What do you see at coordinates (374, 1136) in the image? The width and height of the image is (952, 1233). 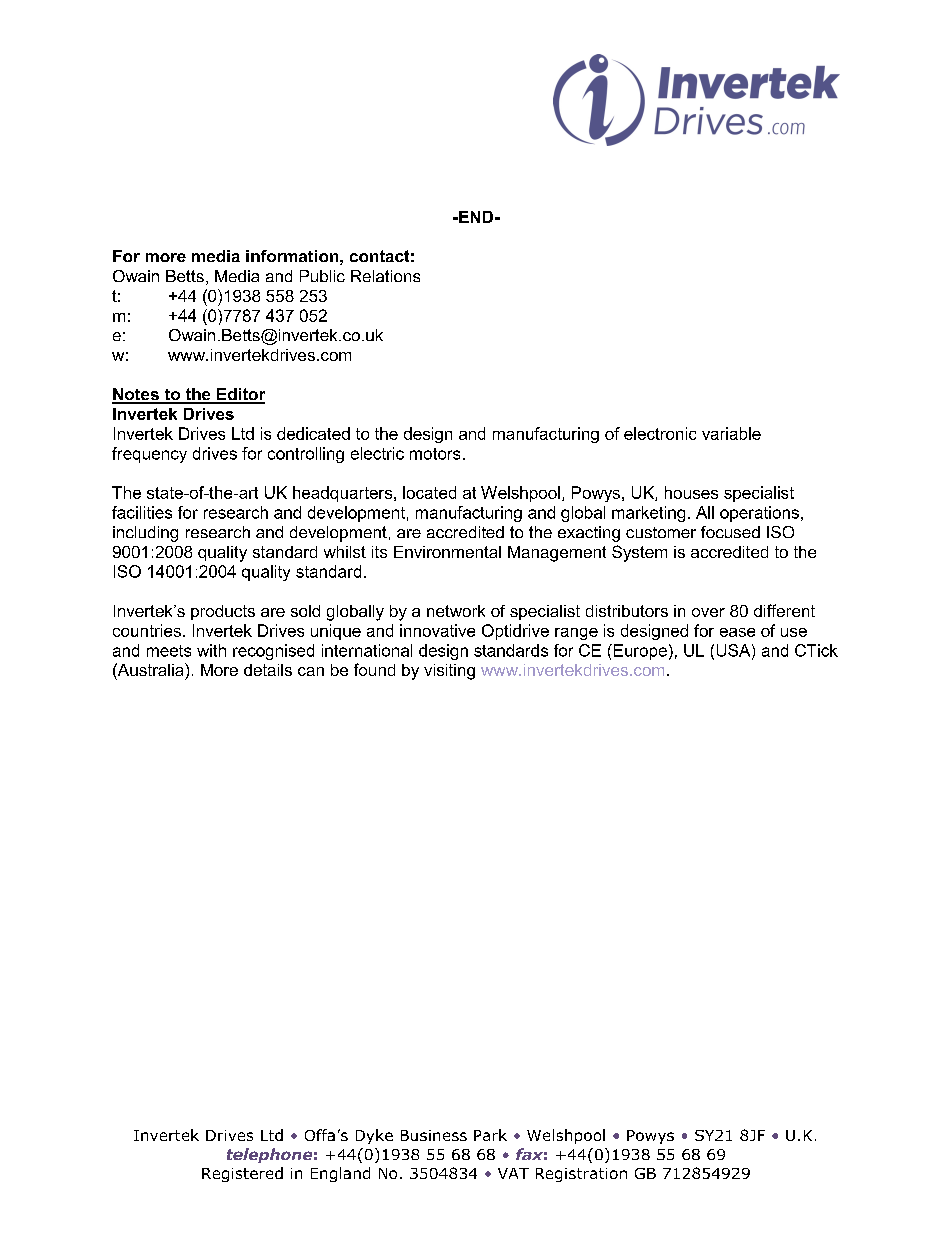 I see `Dyke` at bounding box center [374, 1136].
